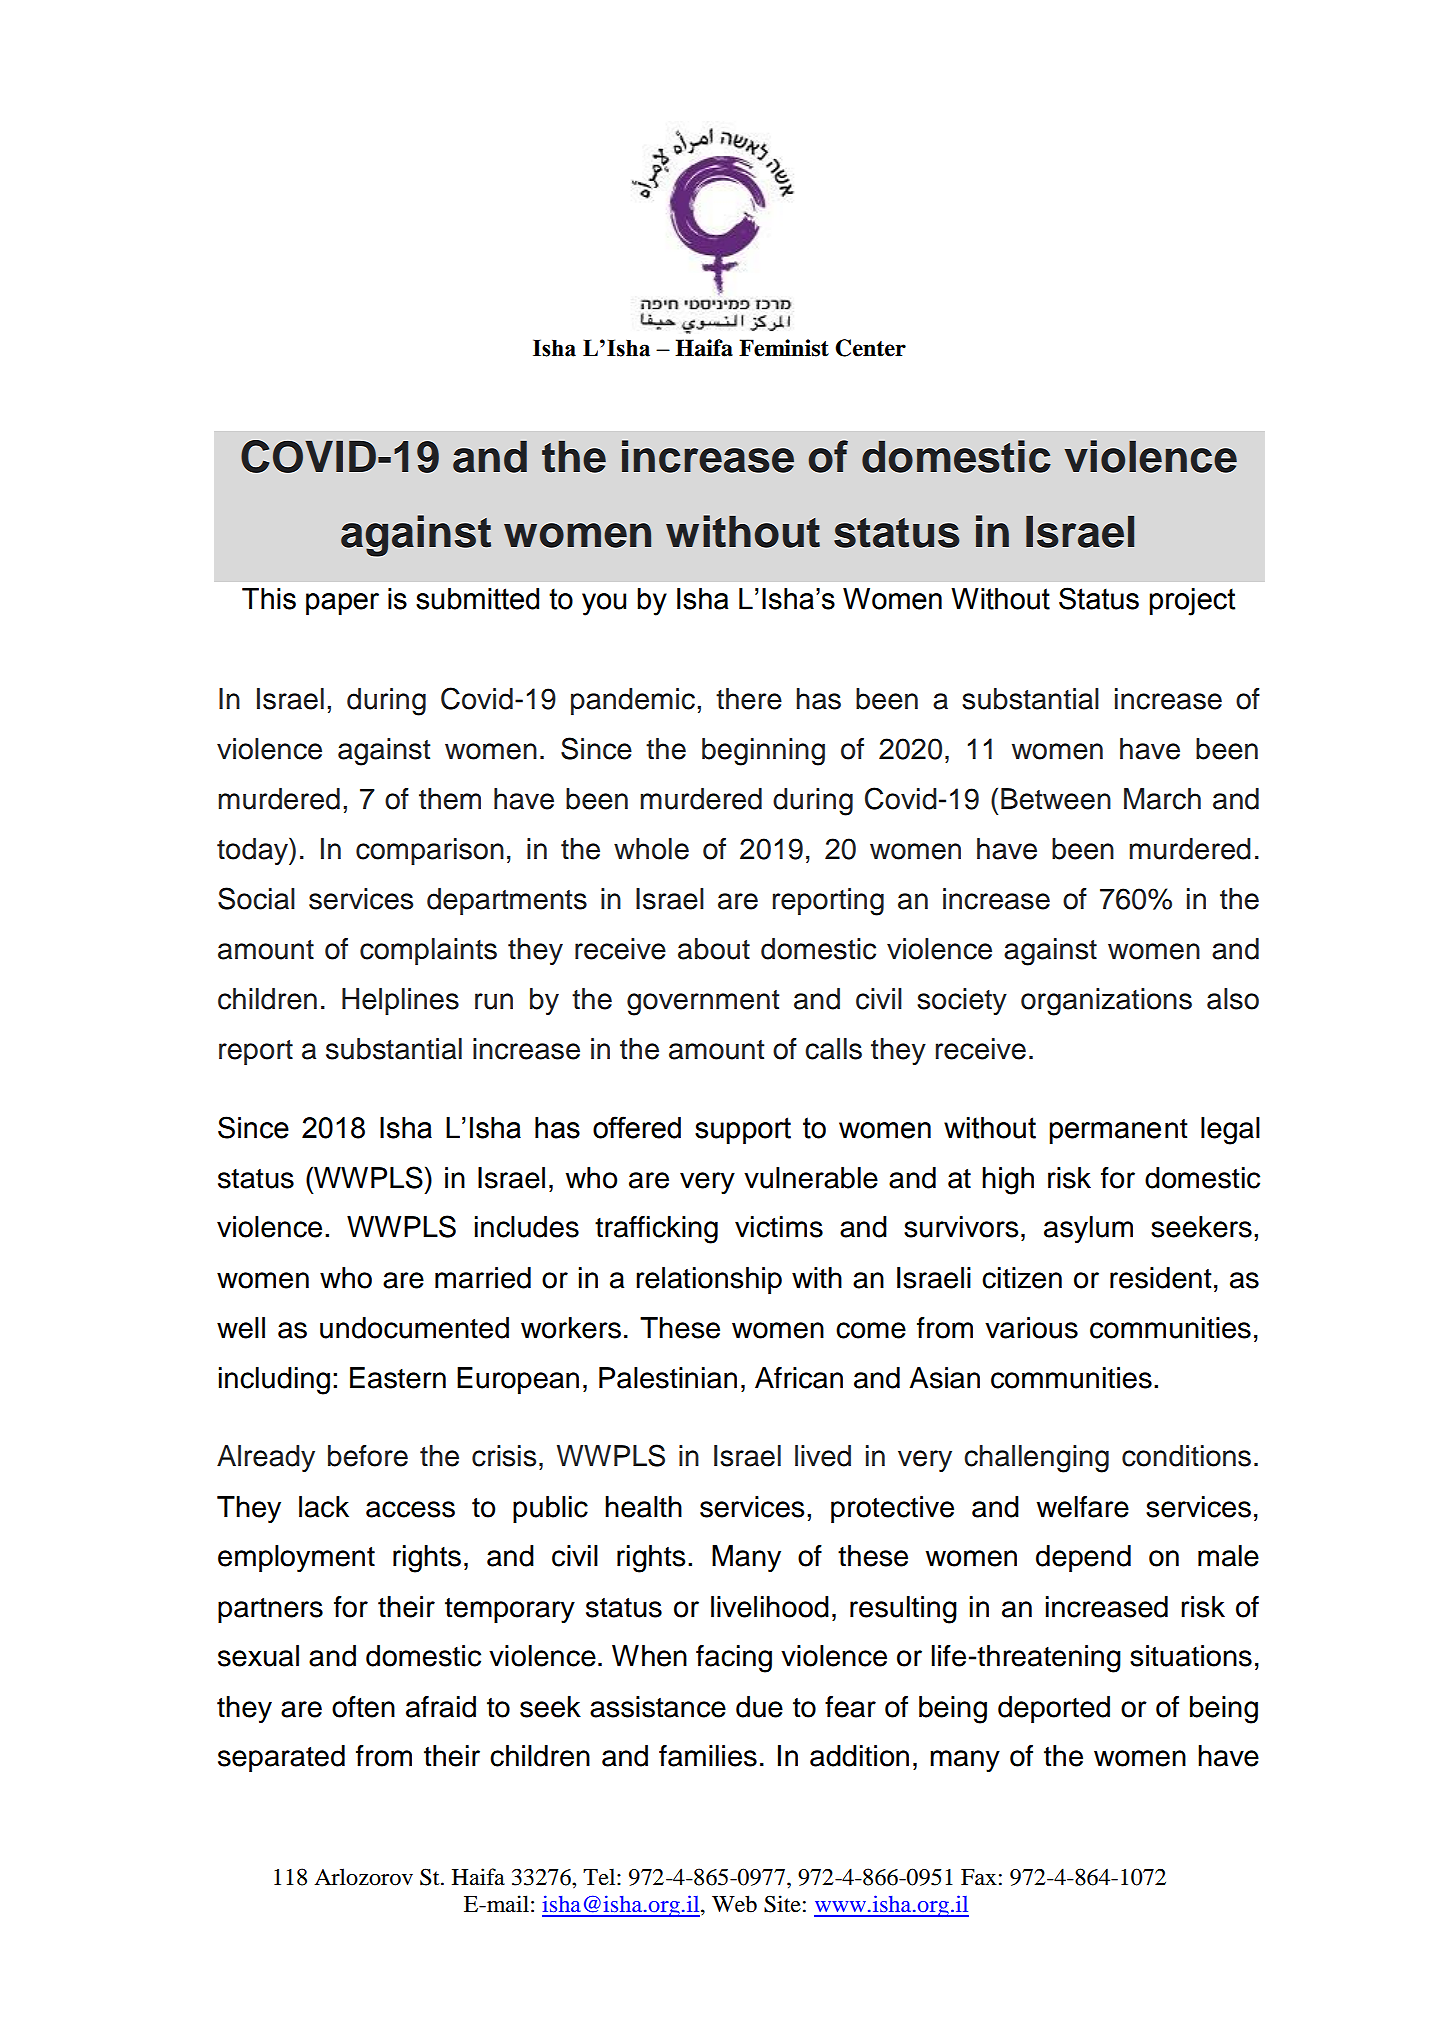 The width and height of the image is (1438, 2033). What do you see at coordinates (734, 1904) in the image?
I see `Web` at bounding box center [734, 1904].
